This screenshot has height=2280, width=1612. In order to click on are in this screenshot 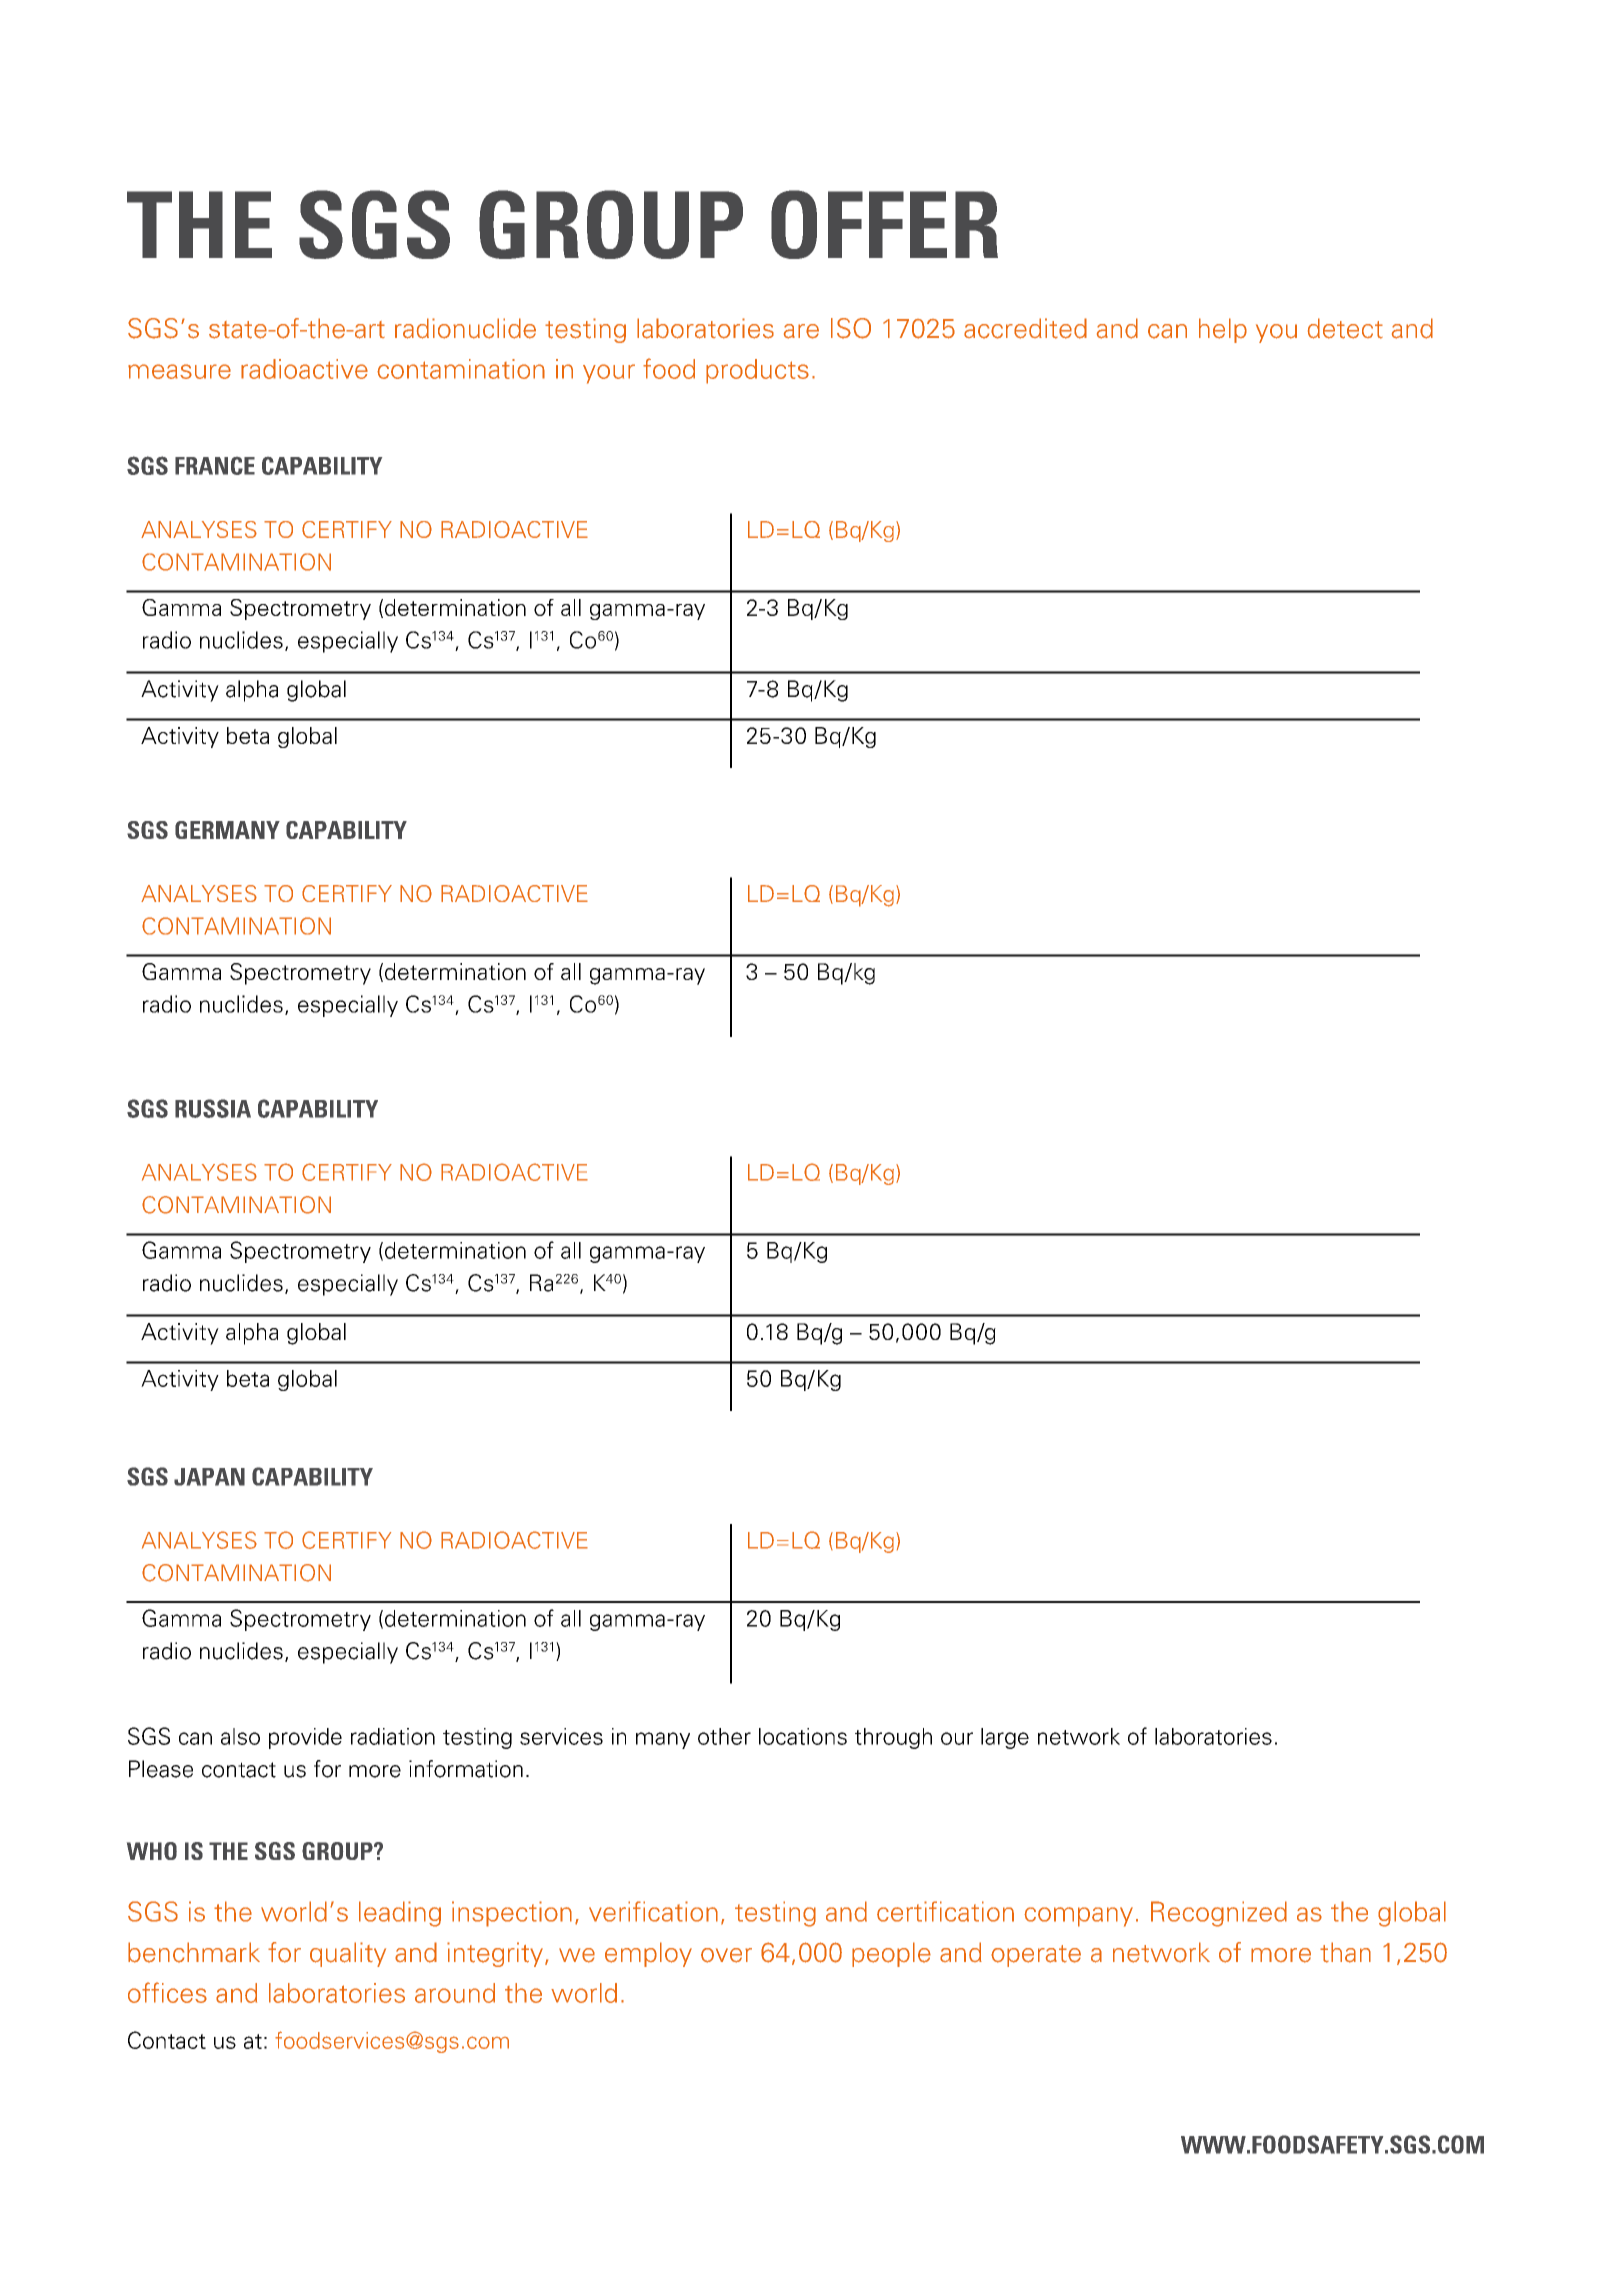, I will do `click(801, 331)`.
